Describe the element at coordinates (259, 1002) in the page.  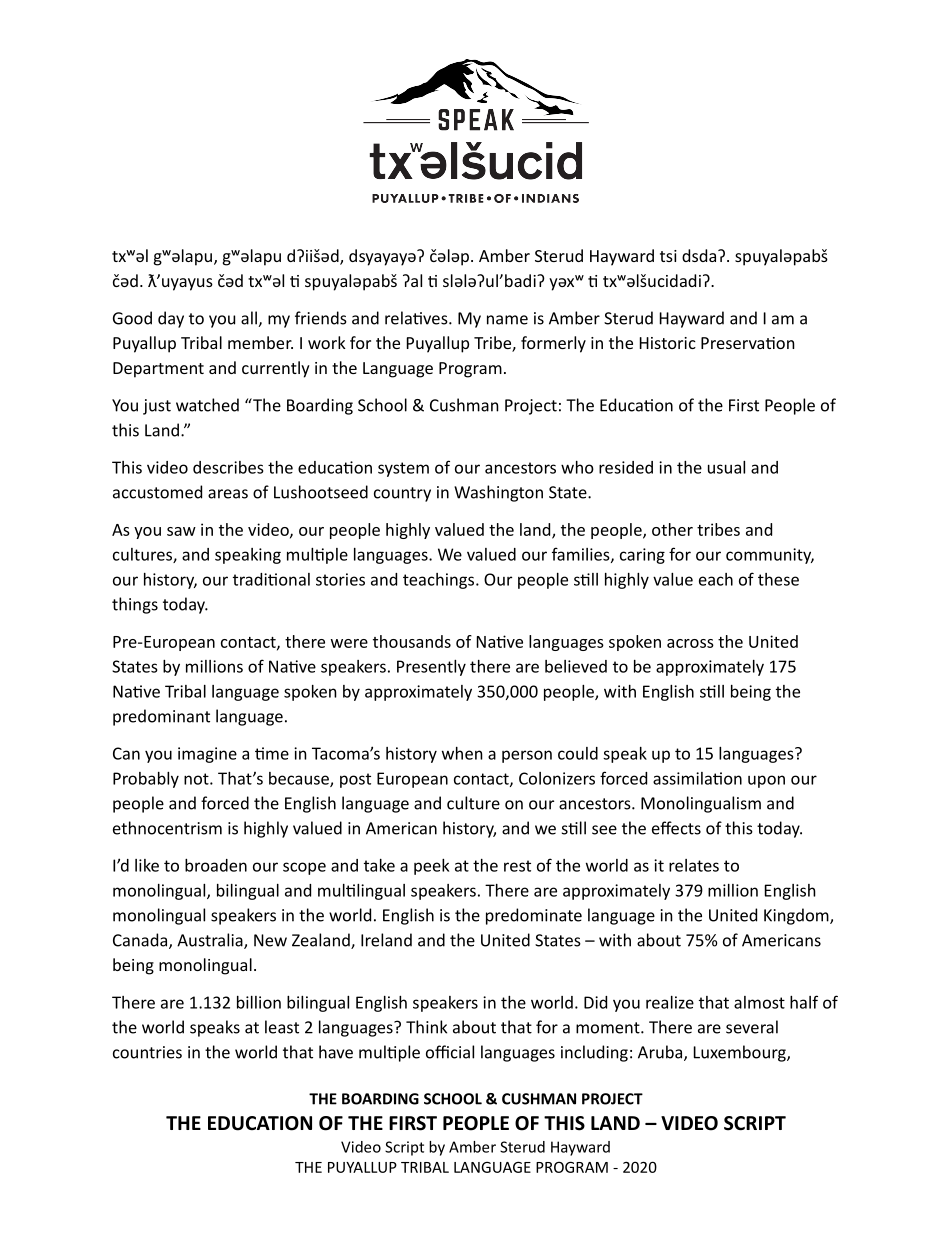
I see `billion` at that location.
